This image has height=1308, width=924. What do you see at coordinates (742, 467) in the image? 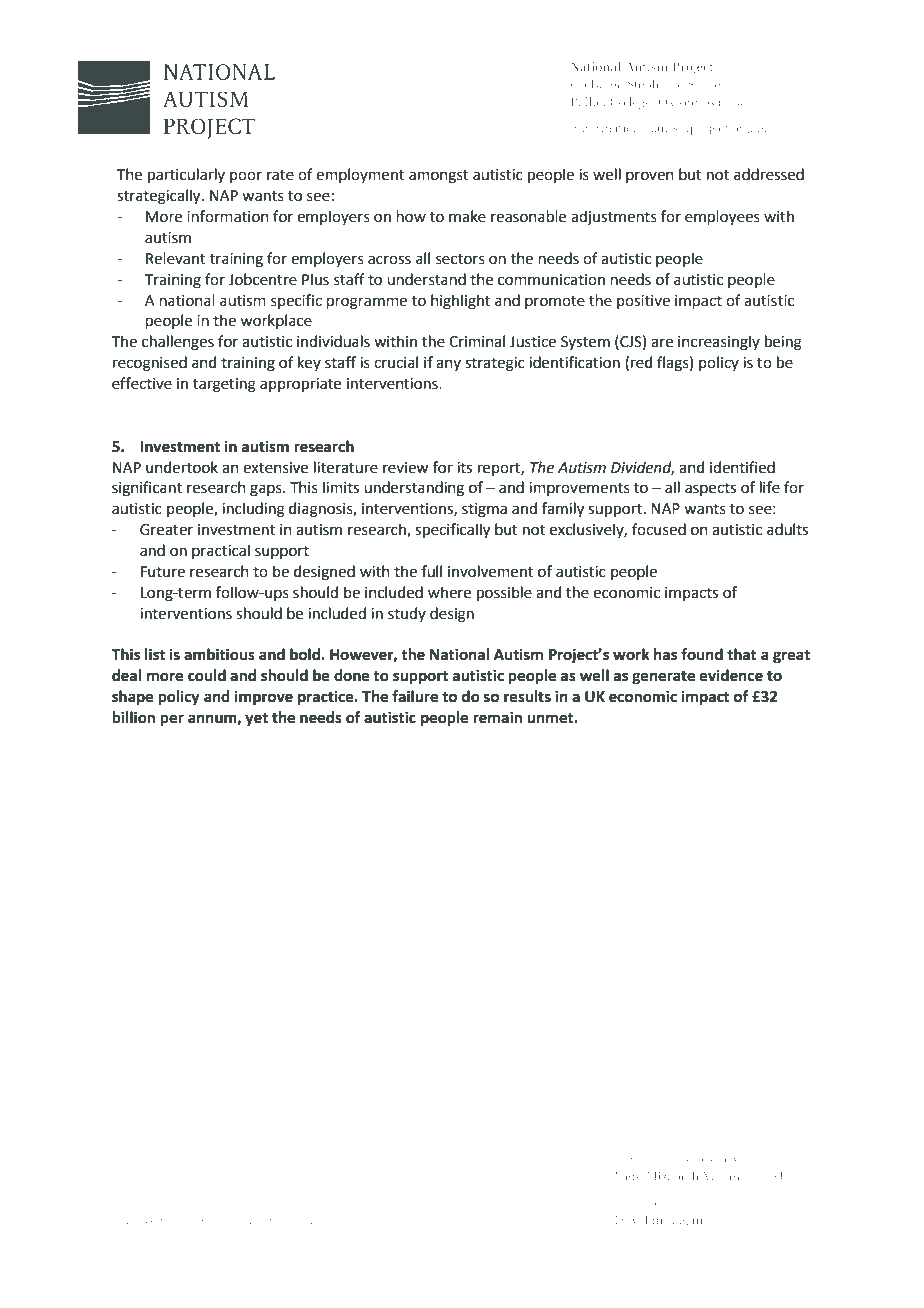
I see `identified` at bounding box center [742, 467].
